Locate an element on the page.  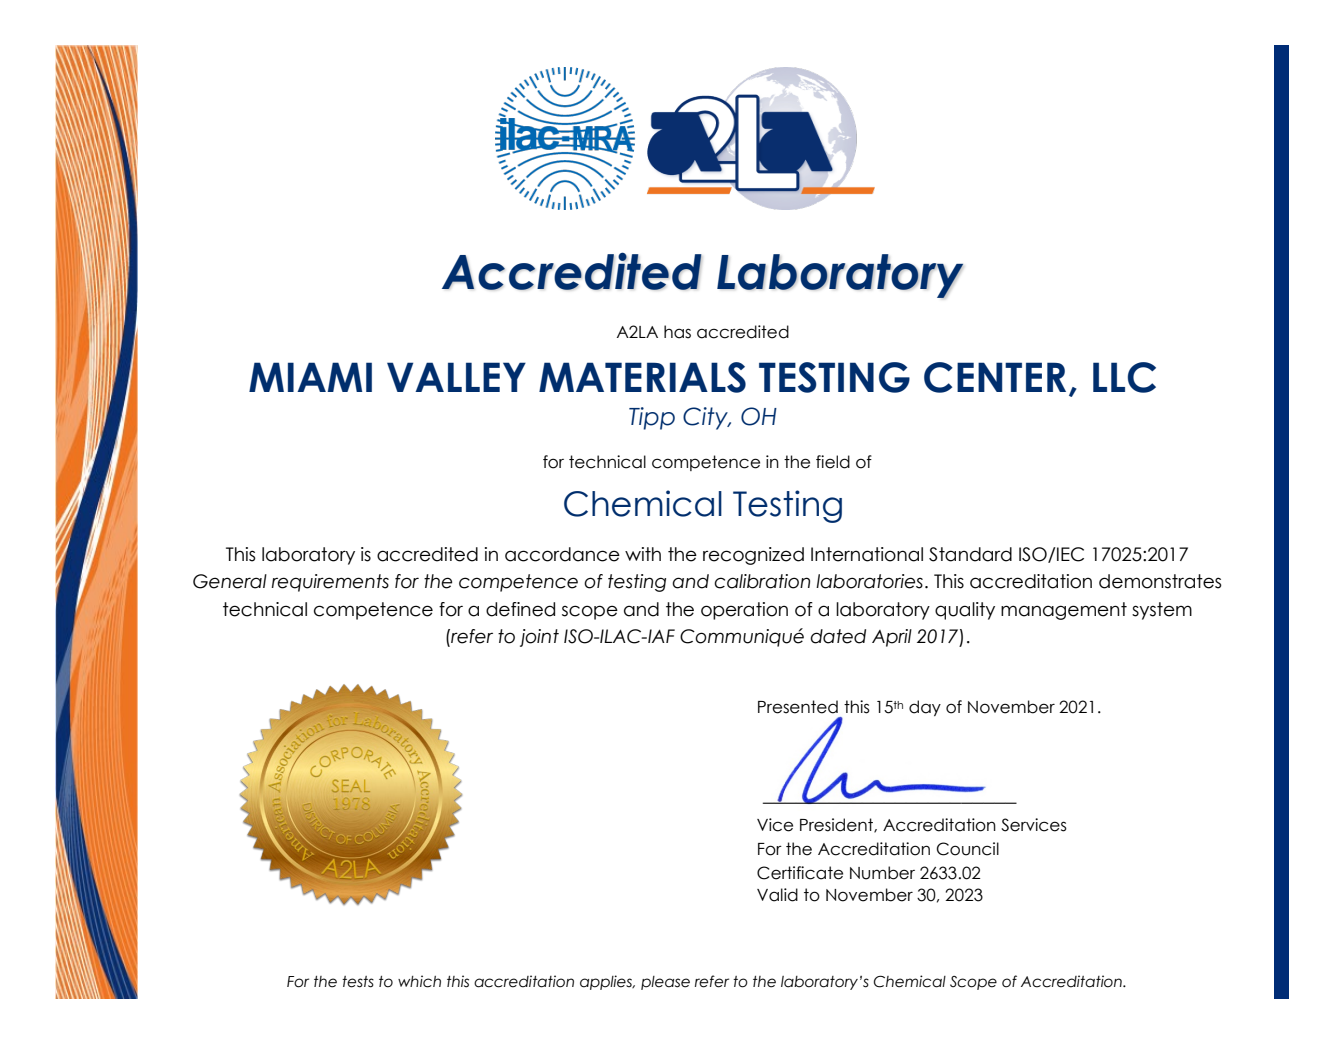
Certificate is located at coordinates (800, 873).
